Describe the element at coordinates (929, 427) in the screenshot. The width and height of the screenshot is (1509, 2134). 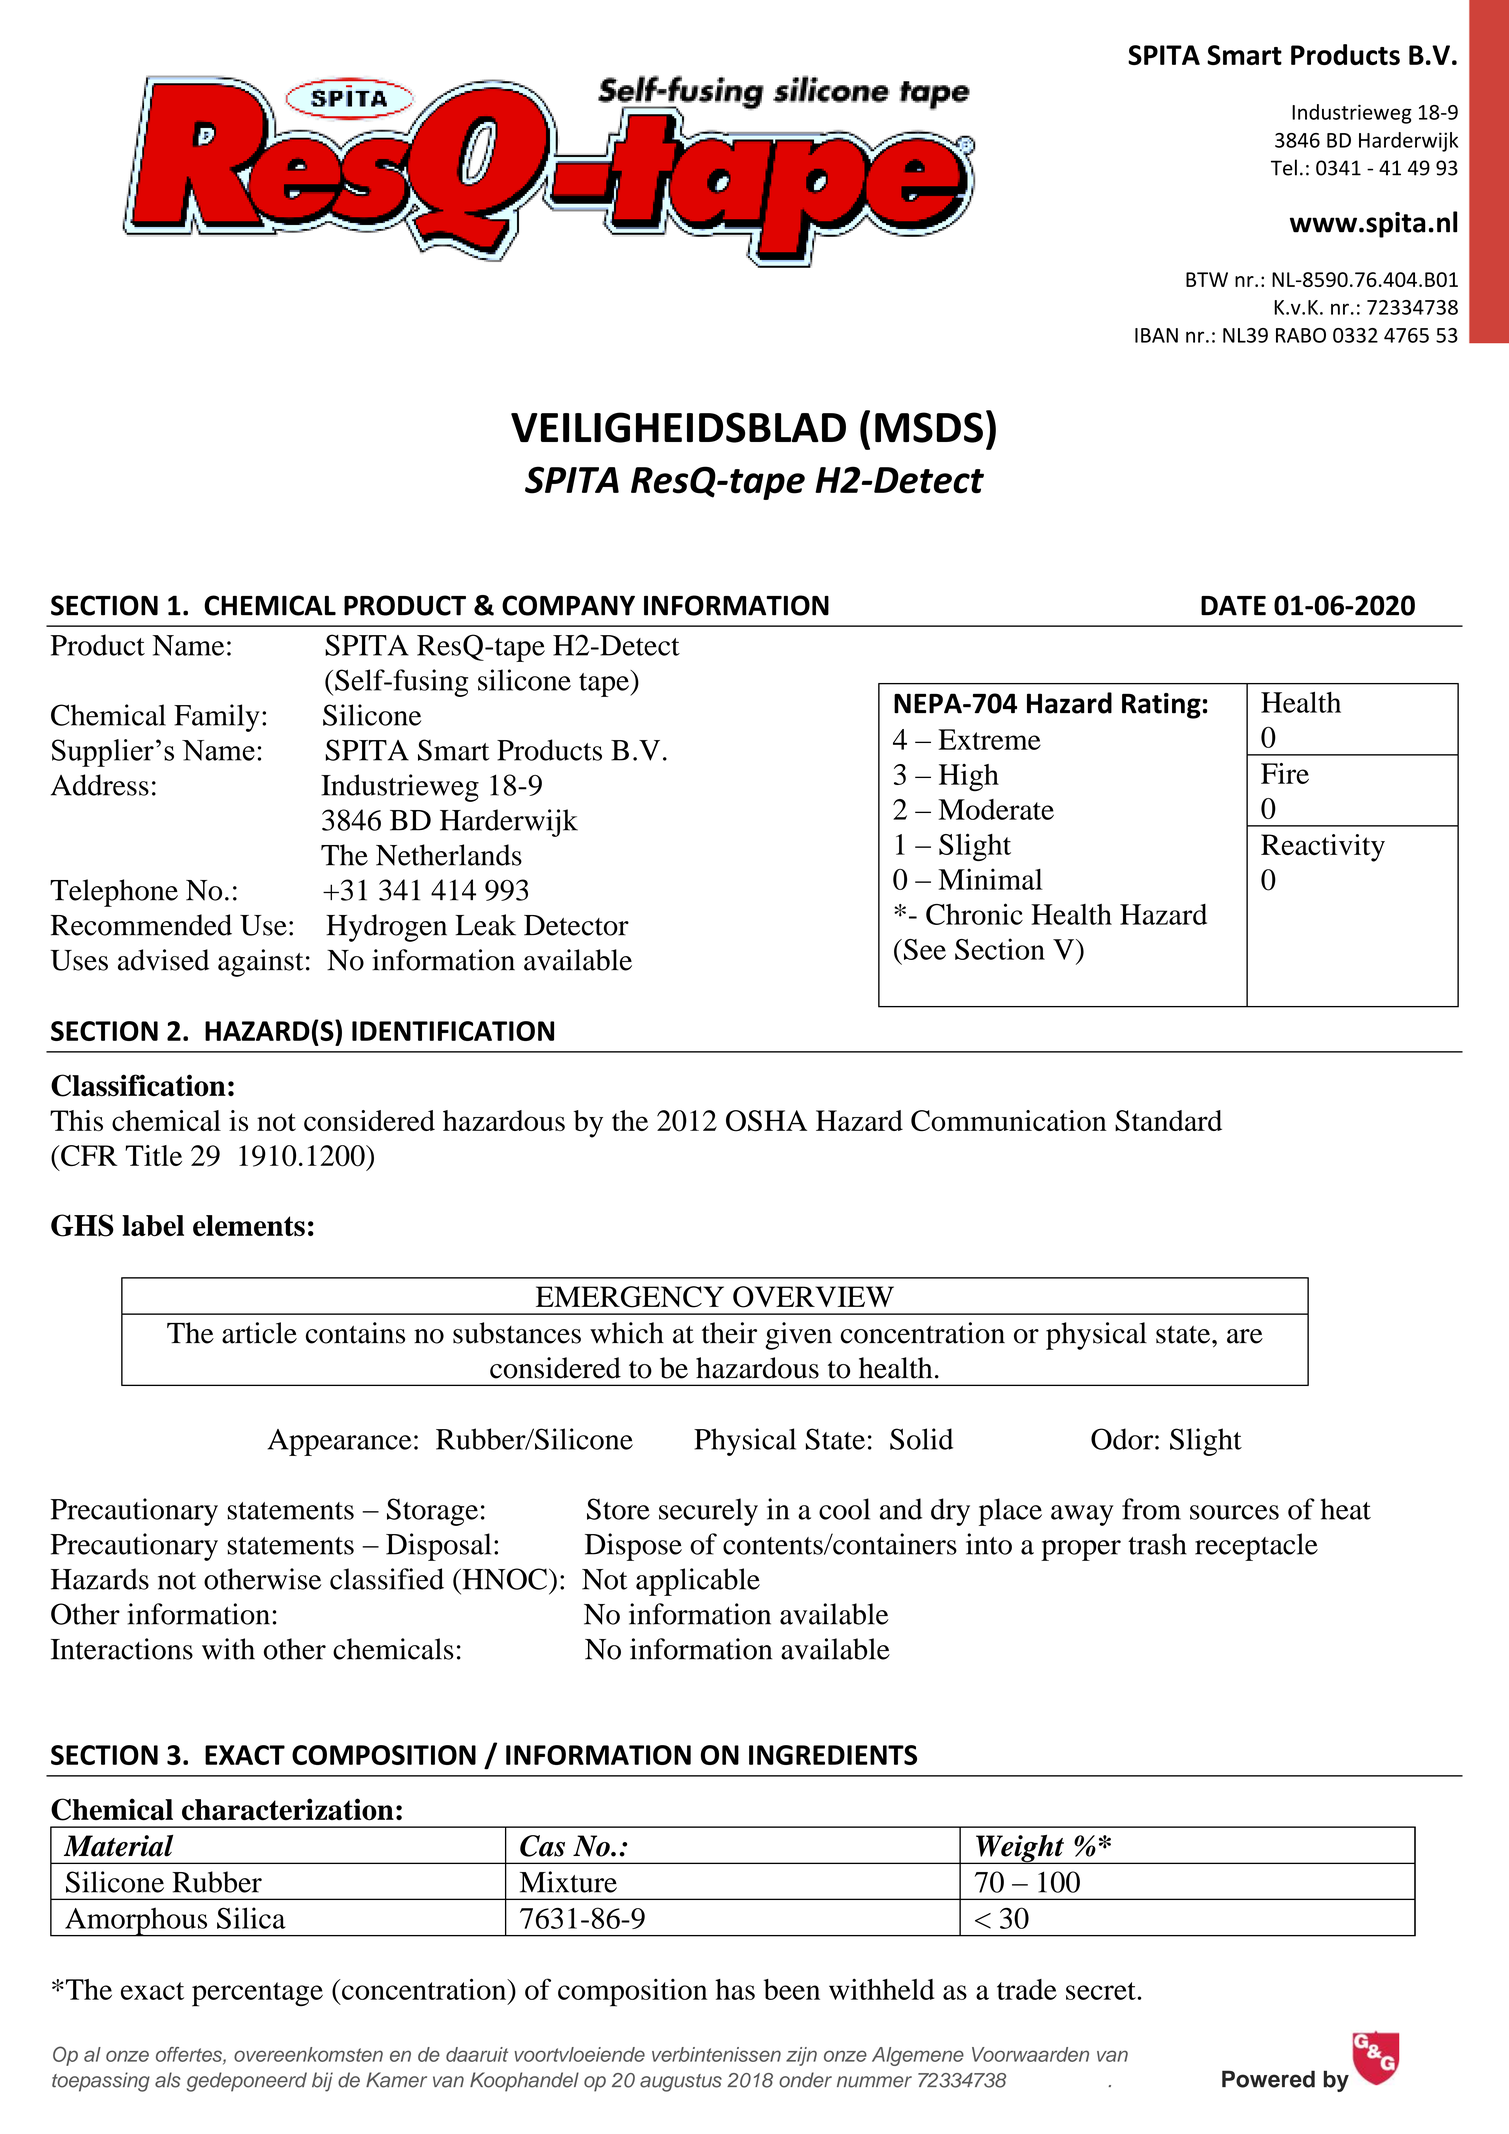
I see `MSDS` at that location.
